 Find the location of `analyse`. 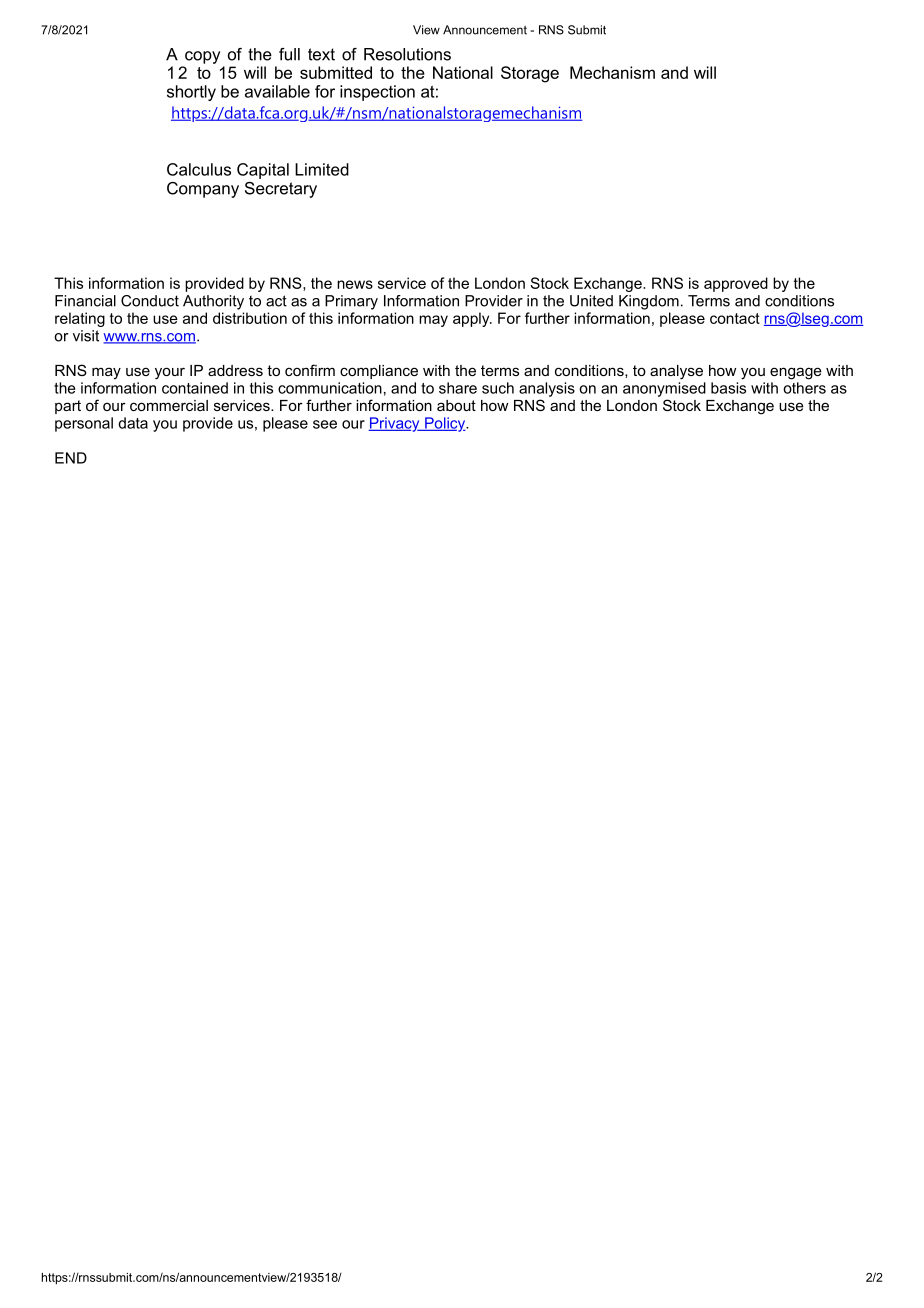

analyse is located at coordinates (676, 372).
